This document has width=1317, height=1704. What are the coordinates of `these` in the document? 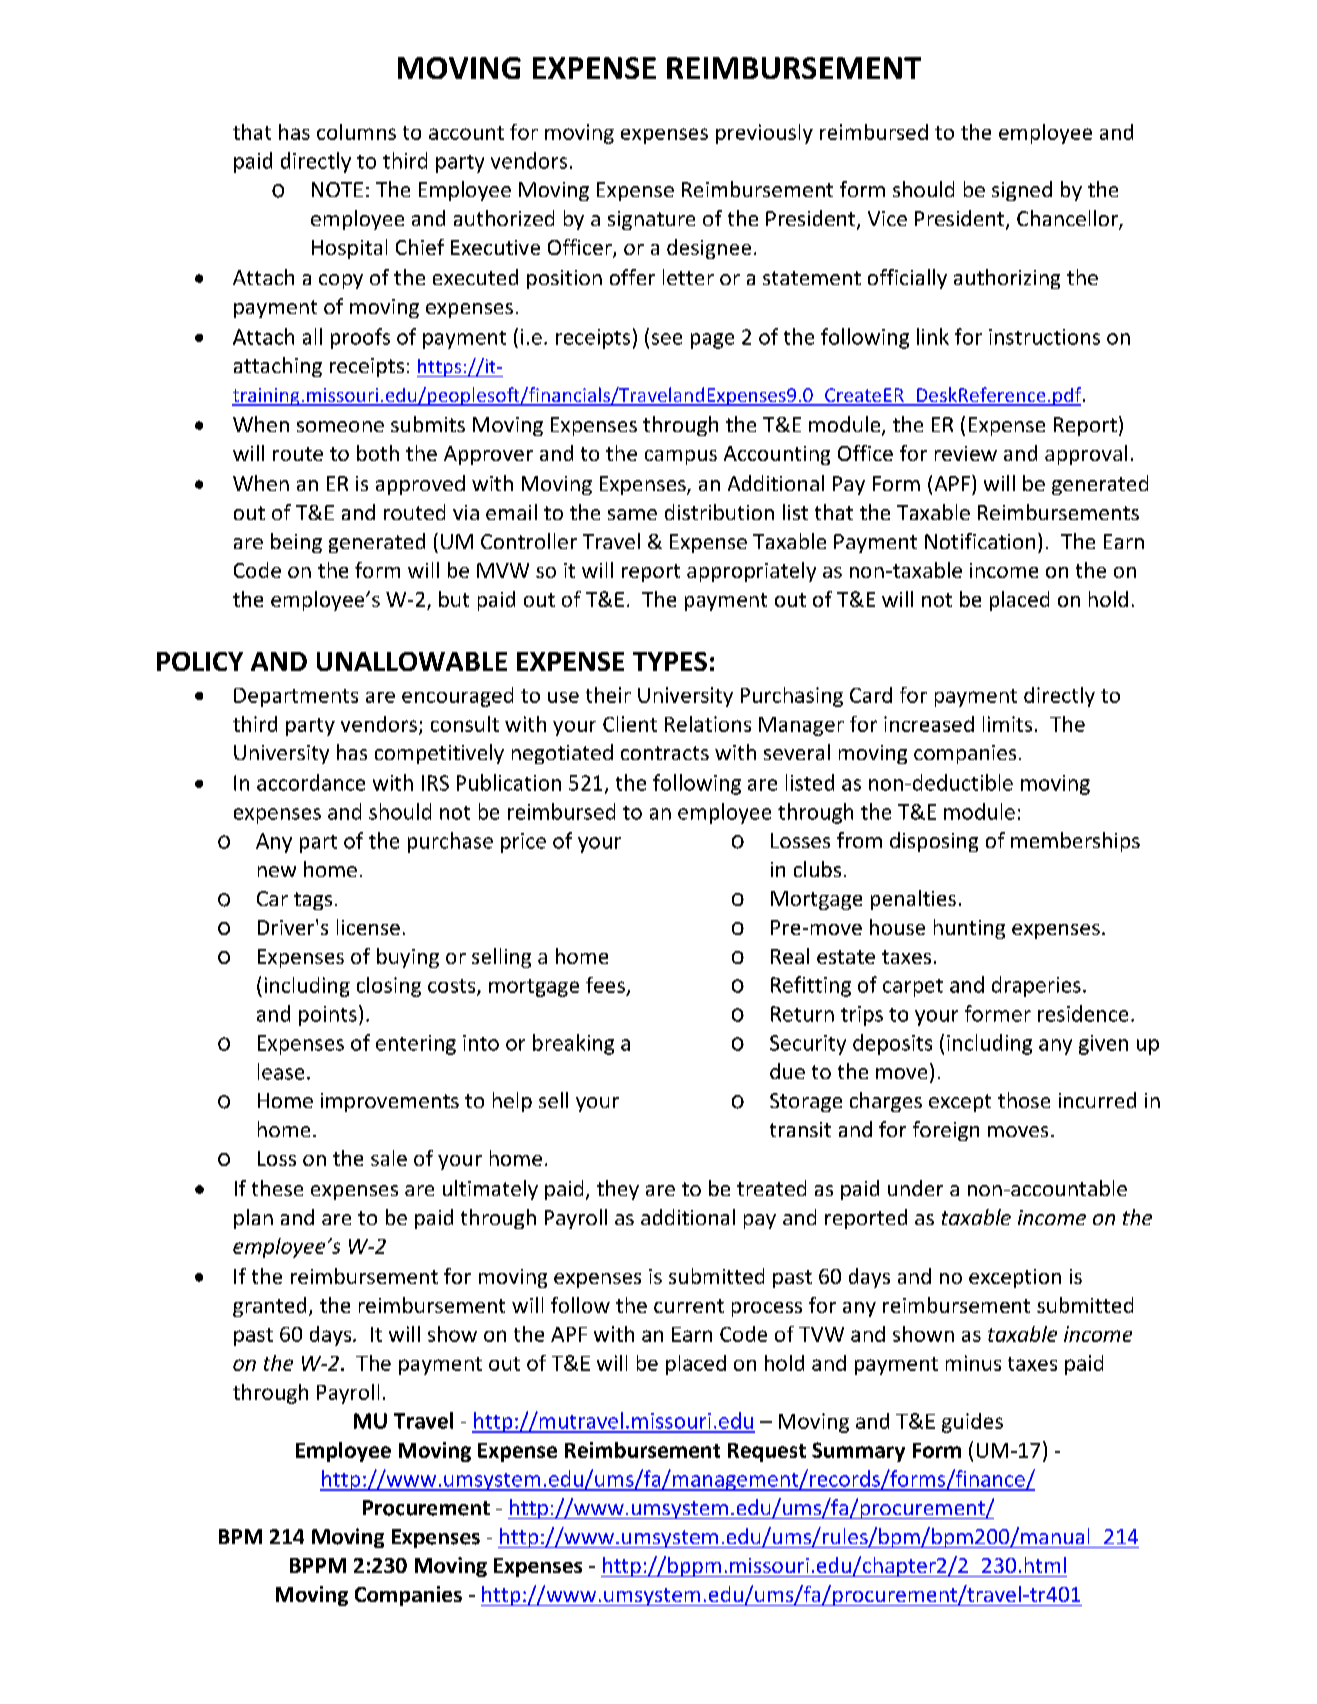 It's located at (277, 1188).
